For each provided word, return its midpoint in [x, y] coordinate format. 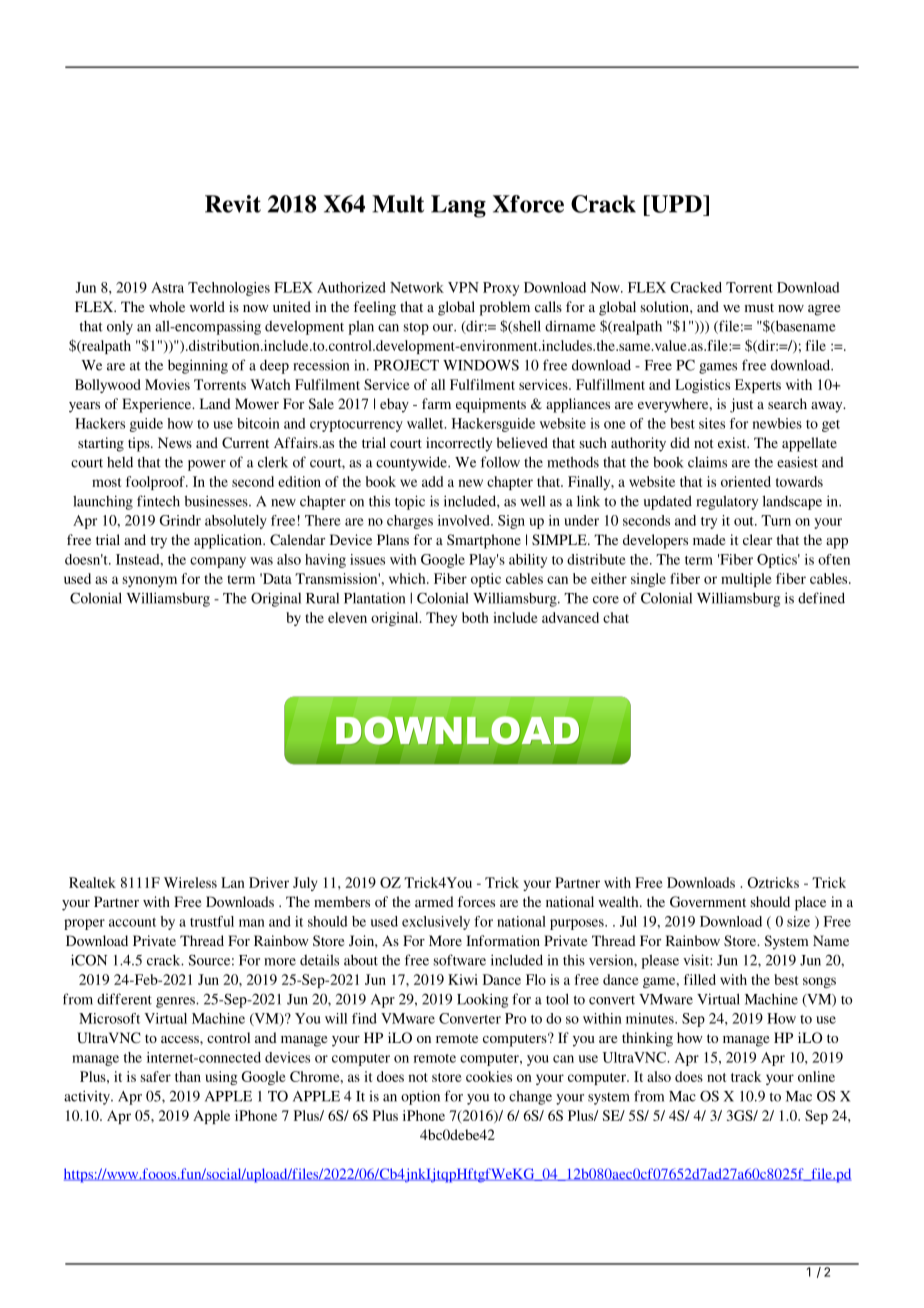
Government [708, 902]
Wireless [190, 882]
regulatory [727, 503]
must [759, 307]
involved [465, 520]
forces [476, 901]
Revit [233, 204]
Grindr [180, 520]
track [746, 1076]
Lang [458, 206]
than [188, 1076]
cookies [489, 1076]
